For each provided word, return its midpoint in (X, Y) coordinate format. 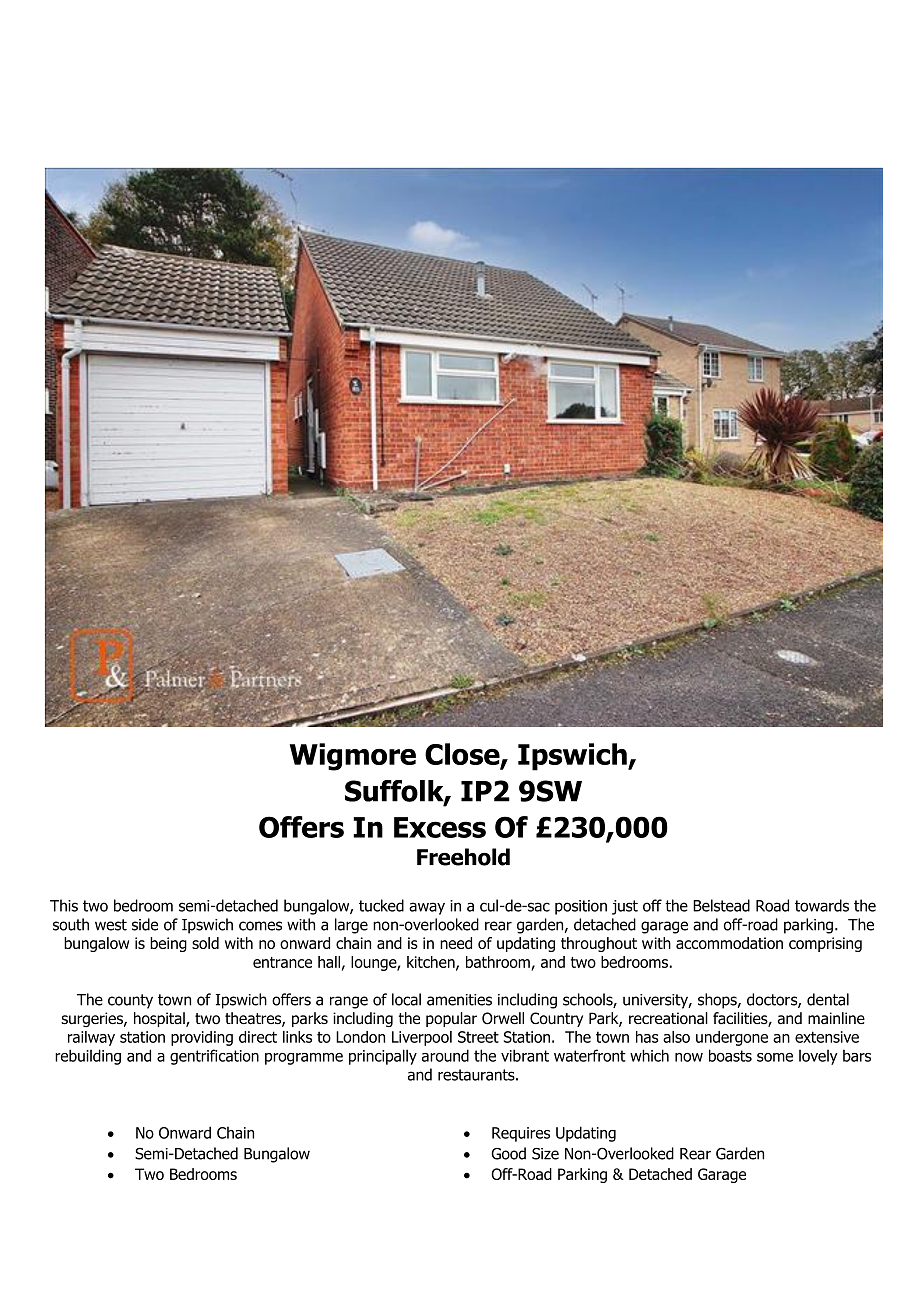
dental (828, 999)
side (145, 924)
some (775, 1057)
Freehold (463, 857)
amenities (459, 1000)
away (427, 908)
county (130, 1001)
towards (822, 905)
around (445, 1055)
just (625, 907)
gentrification (214, 1057)
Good (508, 1153)
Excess (440, 827)
